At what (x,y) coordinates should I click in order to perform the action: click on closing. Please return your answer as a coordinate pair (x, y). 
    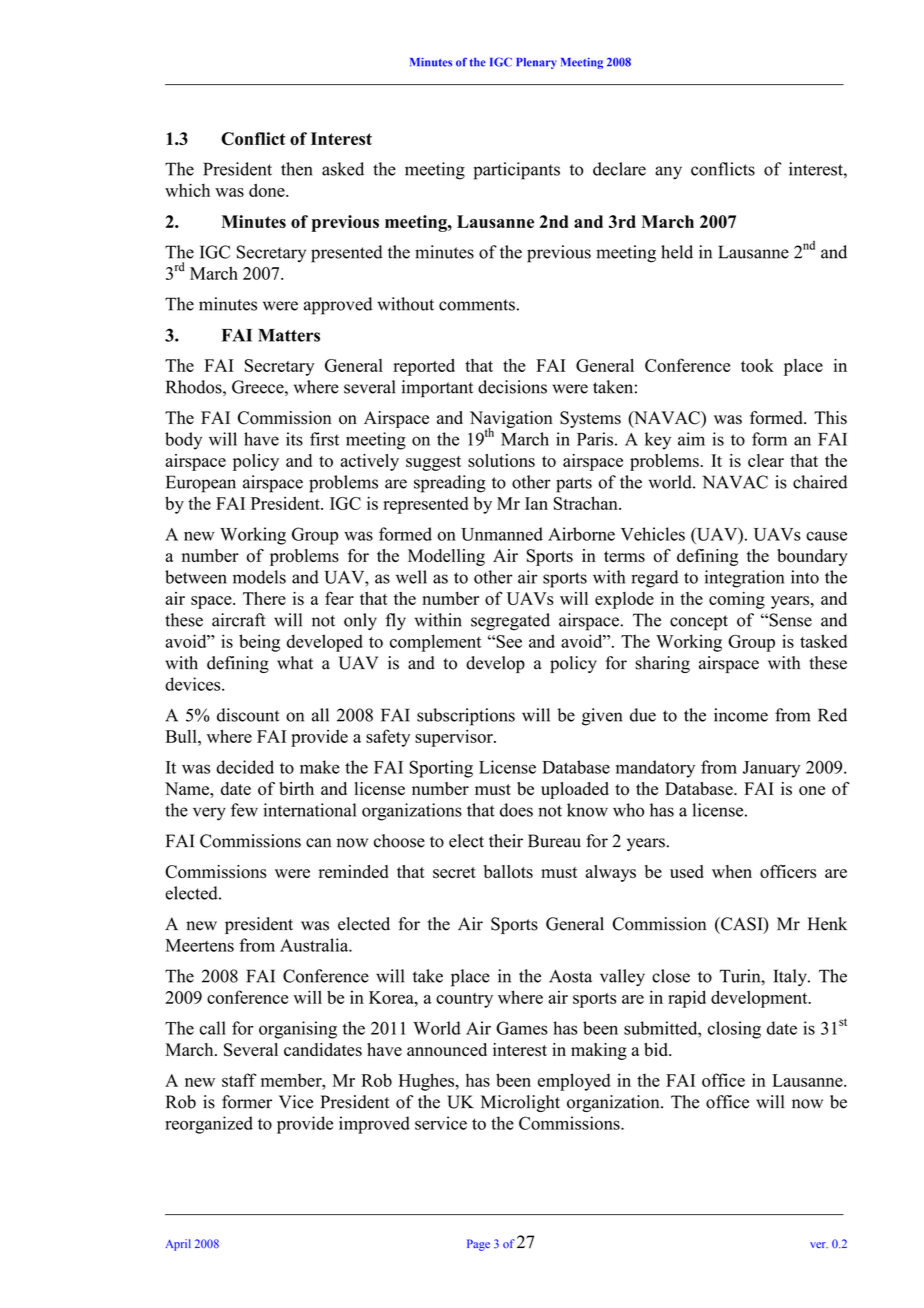
    Looking at the image, I should click on (734, 1030).
